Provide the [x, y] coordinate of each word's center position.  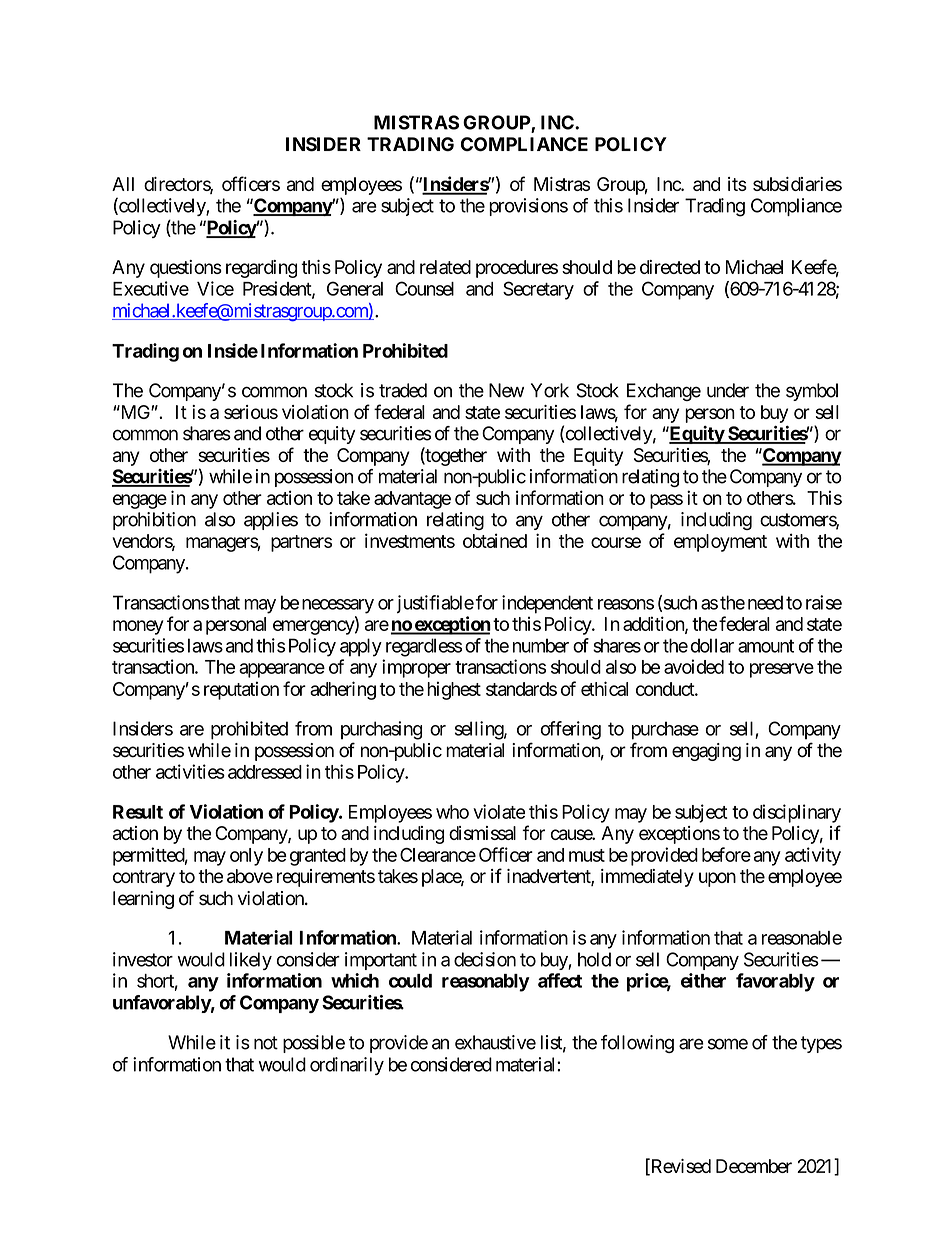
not [266, 1043]
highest [454, 690]
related [445, 267]
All [123, 184]
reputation [241, 690]
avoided [694, 666]
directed [670, 267]
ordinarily [347, 1066]
